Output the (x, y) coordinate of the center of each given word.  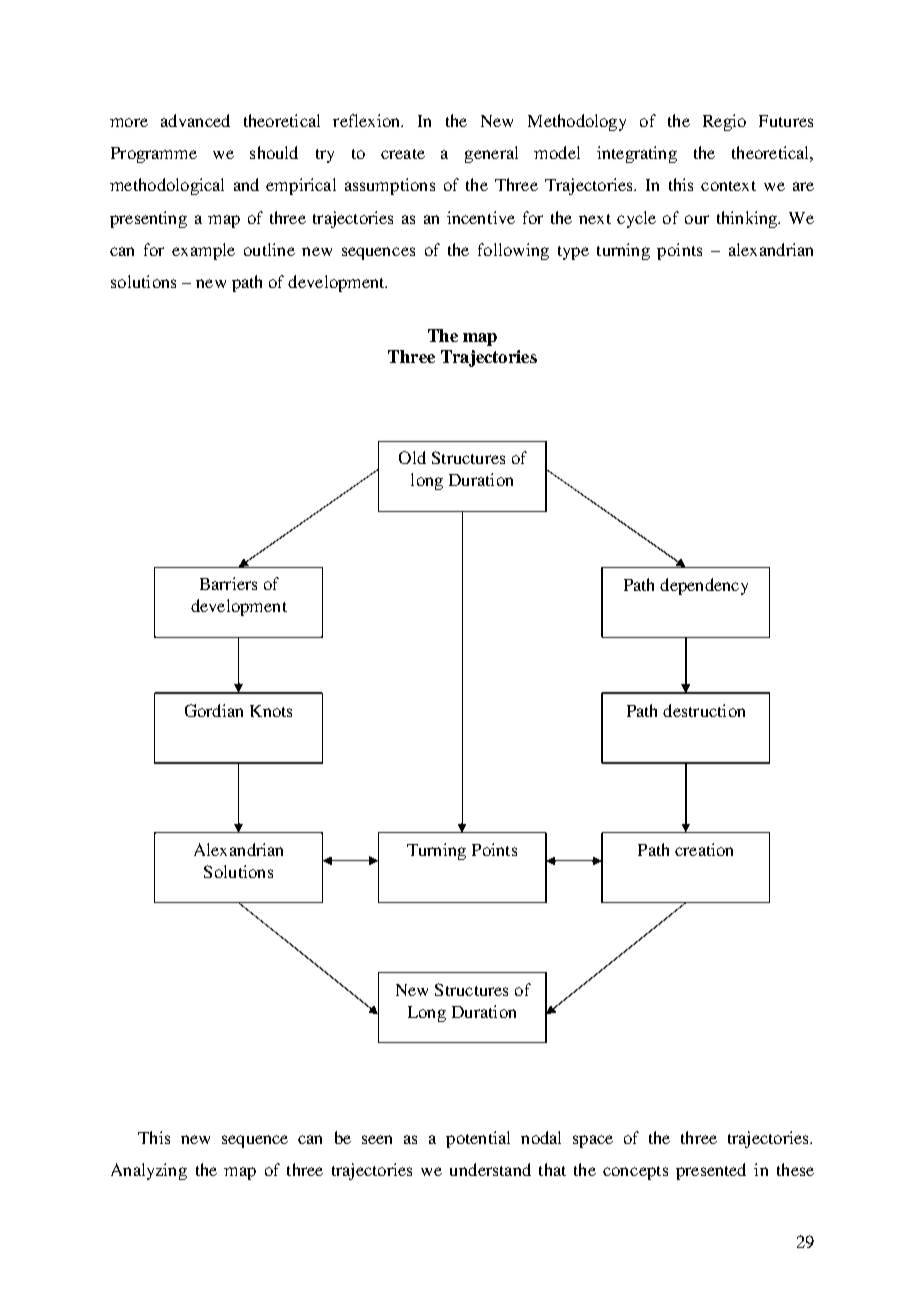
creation (704, 849)
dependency (704, 586)
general (491, 154)
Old (412, 457)
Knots (271, 711)
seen (377, 1139)
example (203, 251)
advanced (195, 120)
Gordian (214, 710)
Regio (724, 122)
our (697, 219)
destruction (704, 710)
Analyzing (149, 1171)
